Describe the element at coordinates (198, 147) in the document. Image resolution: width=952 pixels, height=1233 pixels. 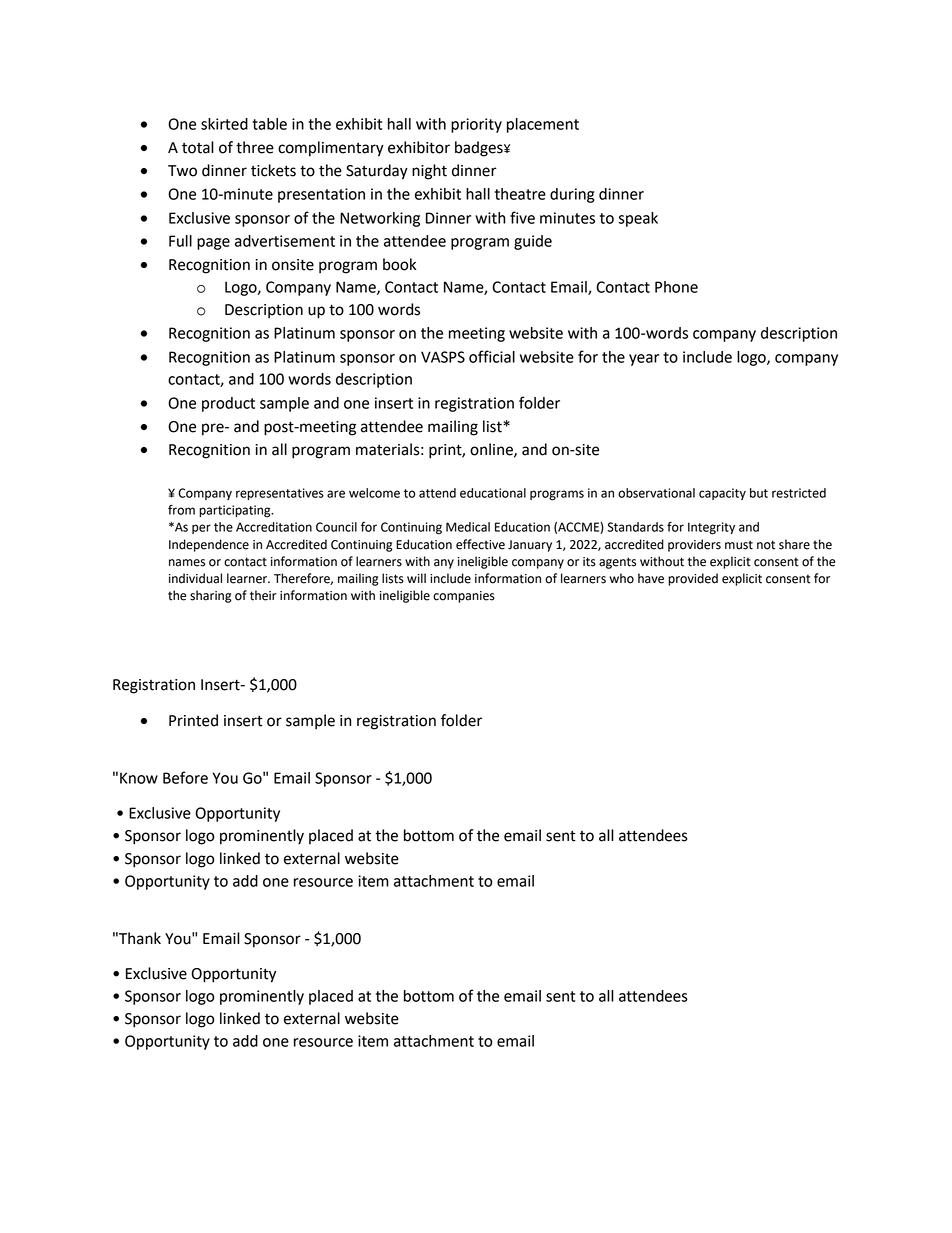
I see `total` at that location.
